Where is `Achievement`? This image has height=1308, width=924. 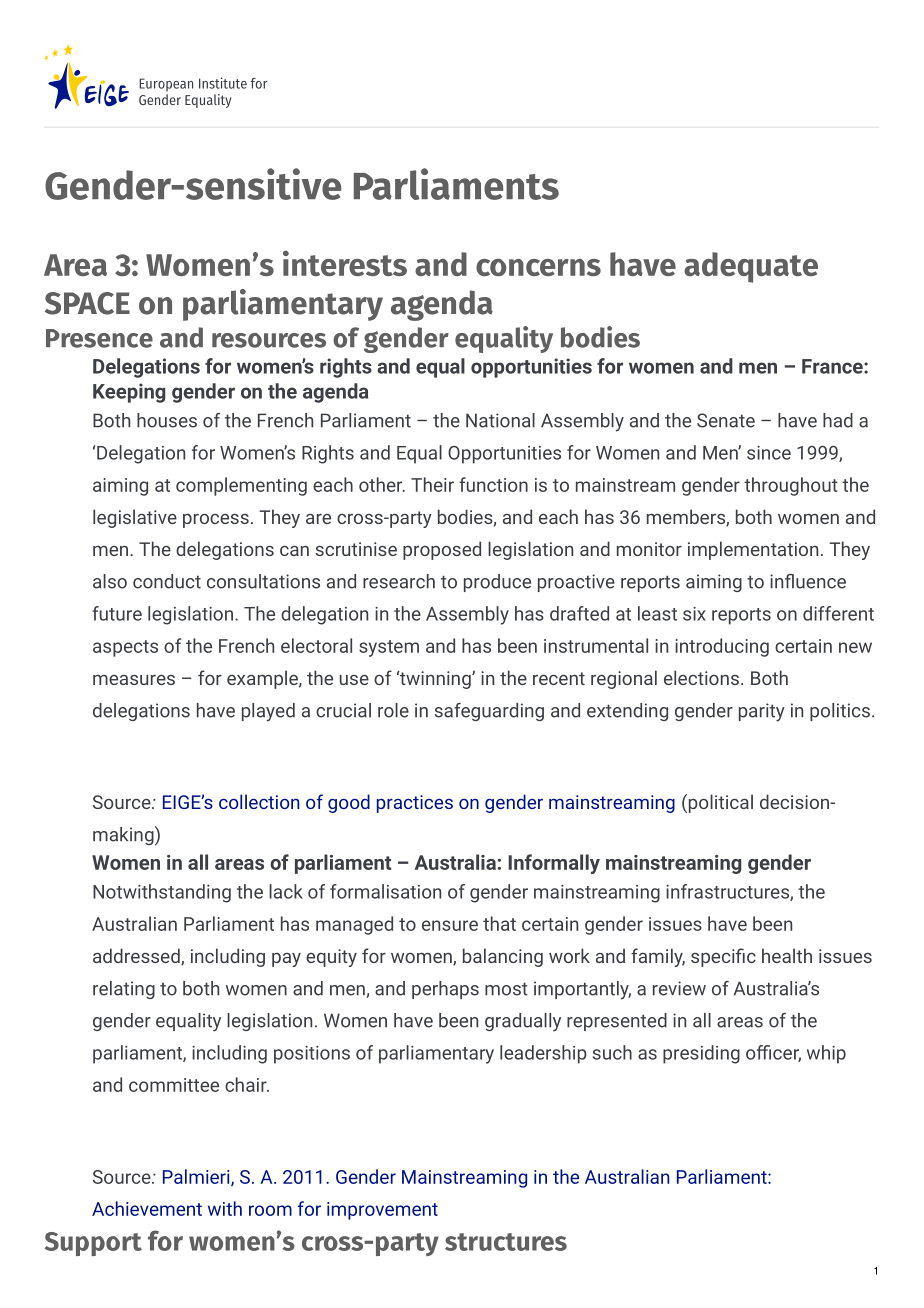
Achievement is located at coordinates (147, 1208).
